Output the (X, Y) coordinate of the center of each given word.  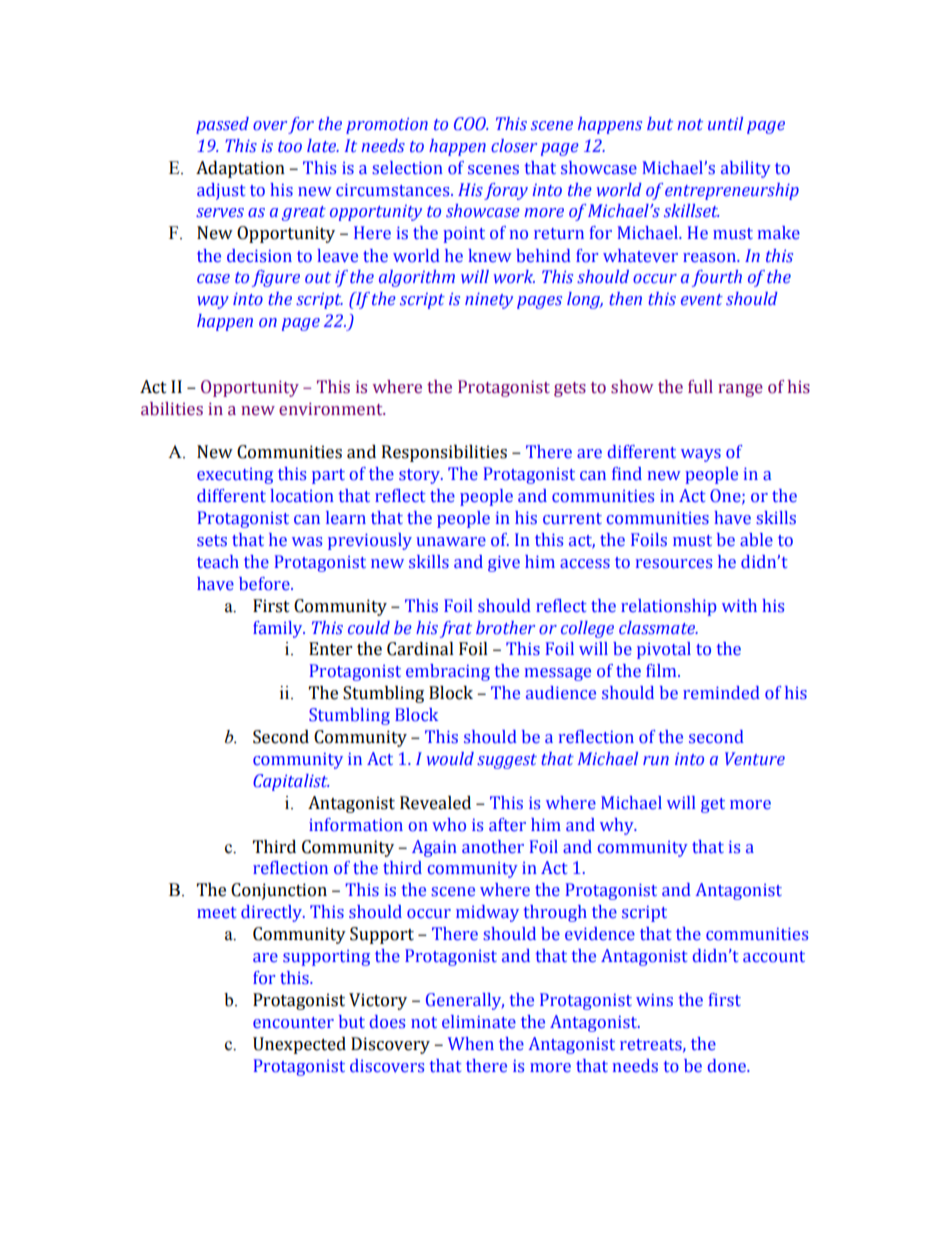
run (656, 760)
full (700, 387)
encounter (293, 1023)
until (725, 123)
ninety (489, 301)
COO (471, 124)
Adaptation (240, 169)
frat (456, 629)
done (728, 1066)
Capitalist (291, 782)
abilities (172, 409)
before (265, 584)
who (449, 825)
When (471, 1044)
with (739, 605)
